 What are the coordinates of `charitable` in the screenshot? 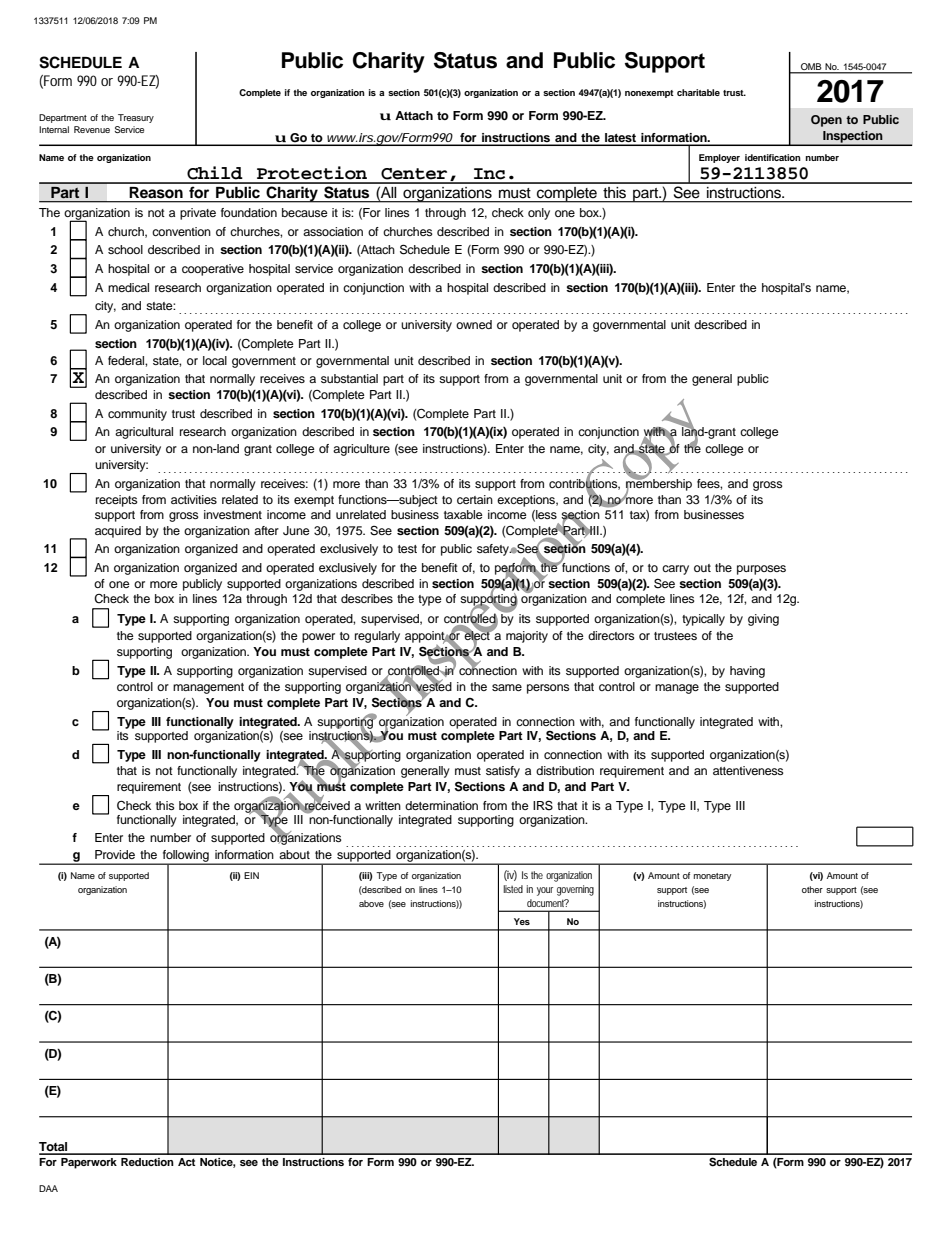 It's located at (698, 92).
